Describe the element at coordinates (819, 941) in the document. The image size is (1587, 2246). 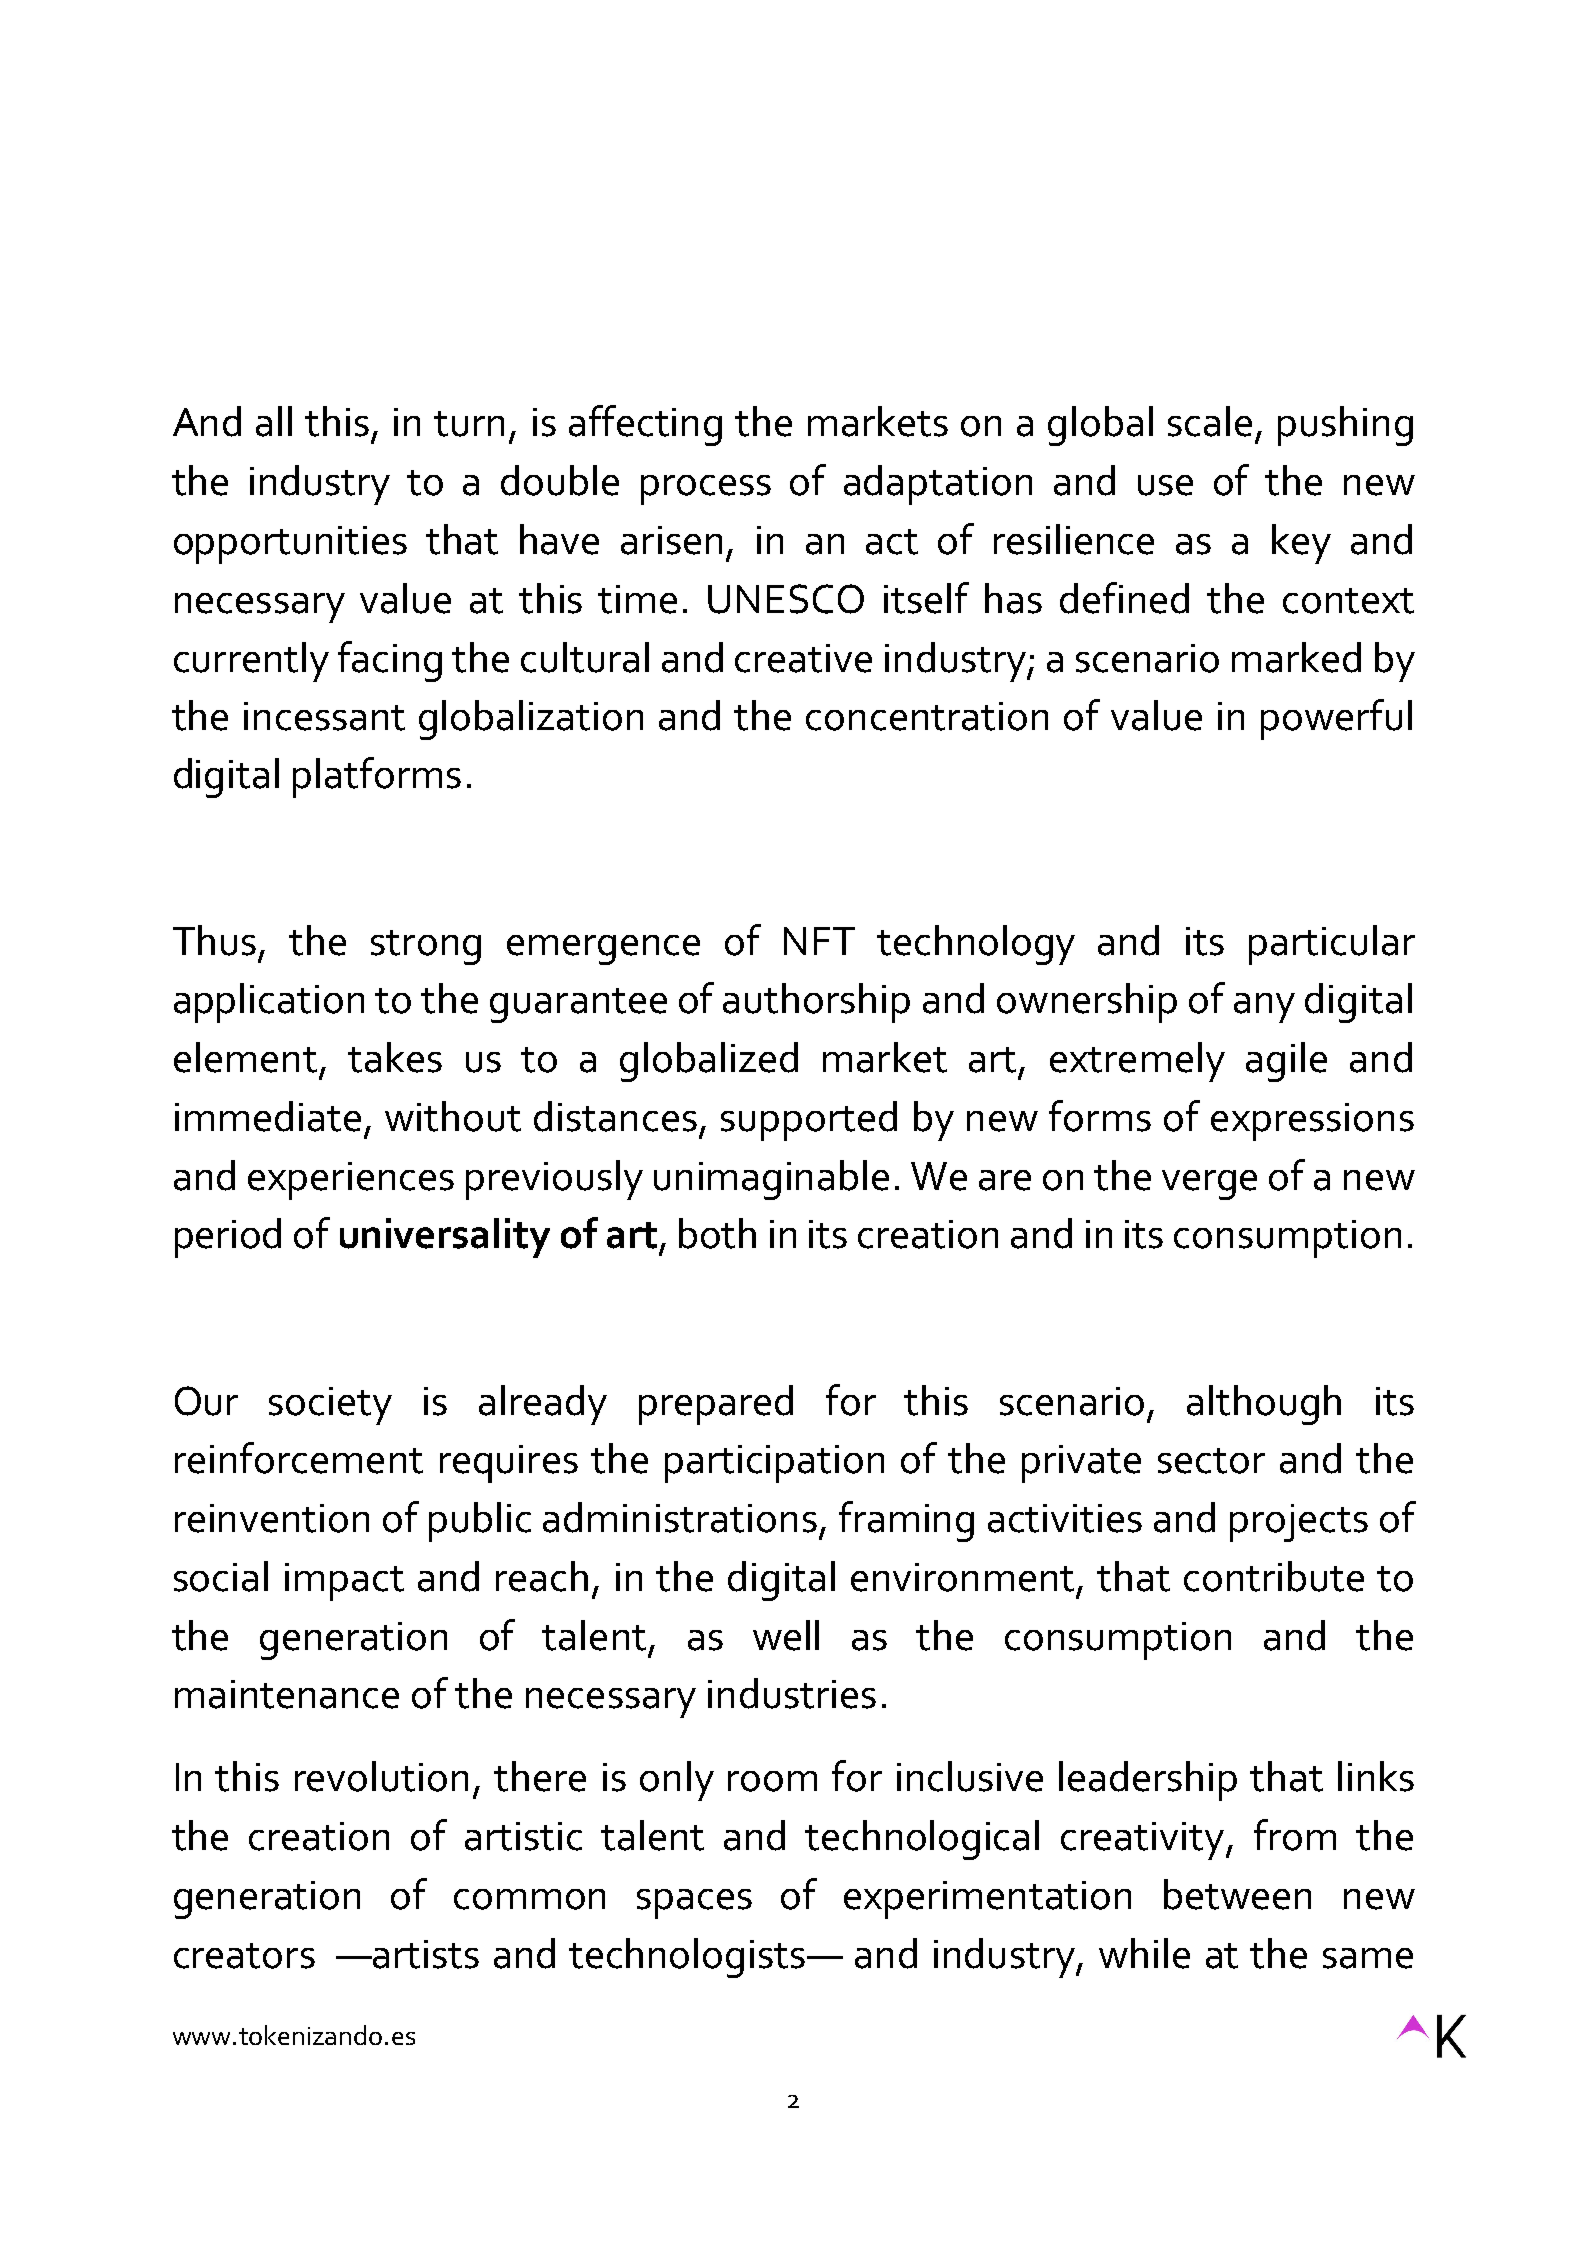
I see `NFT` at that location.
